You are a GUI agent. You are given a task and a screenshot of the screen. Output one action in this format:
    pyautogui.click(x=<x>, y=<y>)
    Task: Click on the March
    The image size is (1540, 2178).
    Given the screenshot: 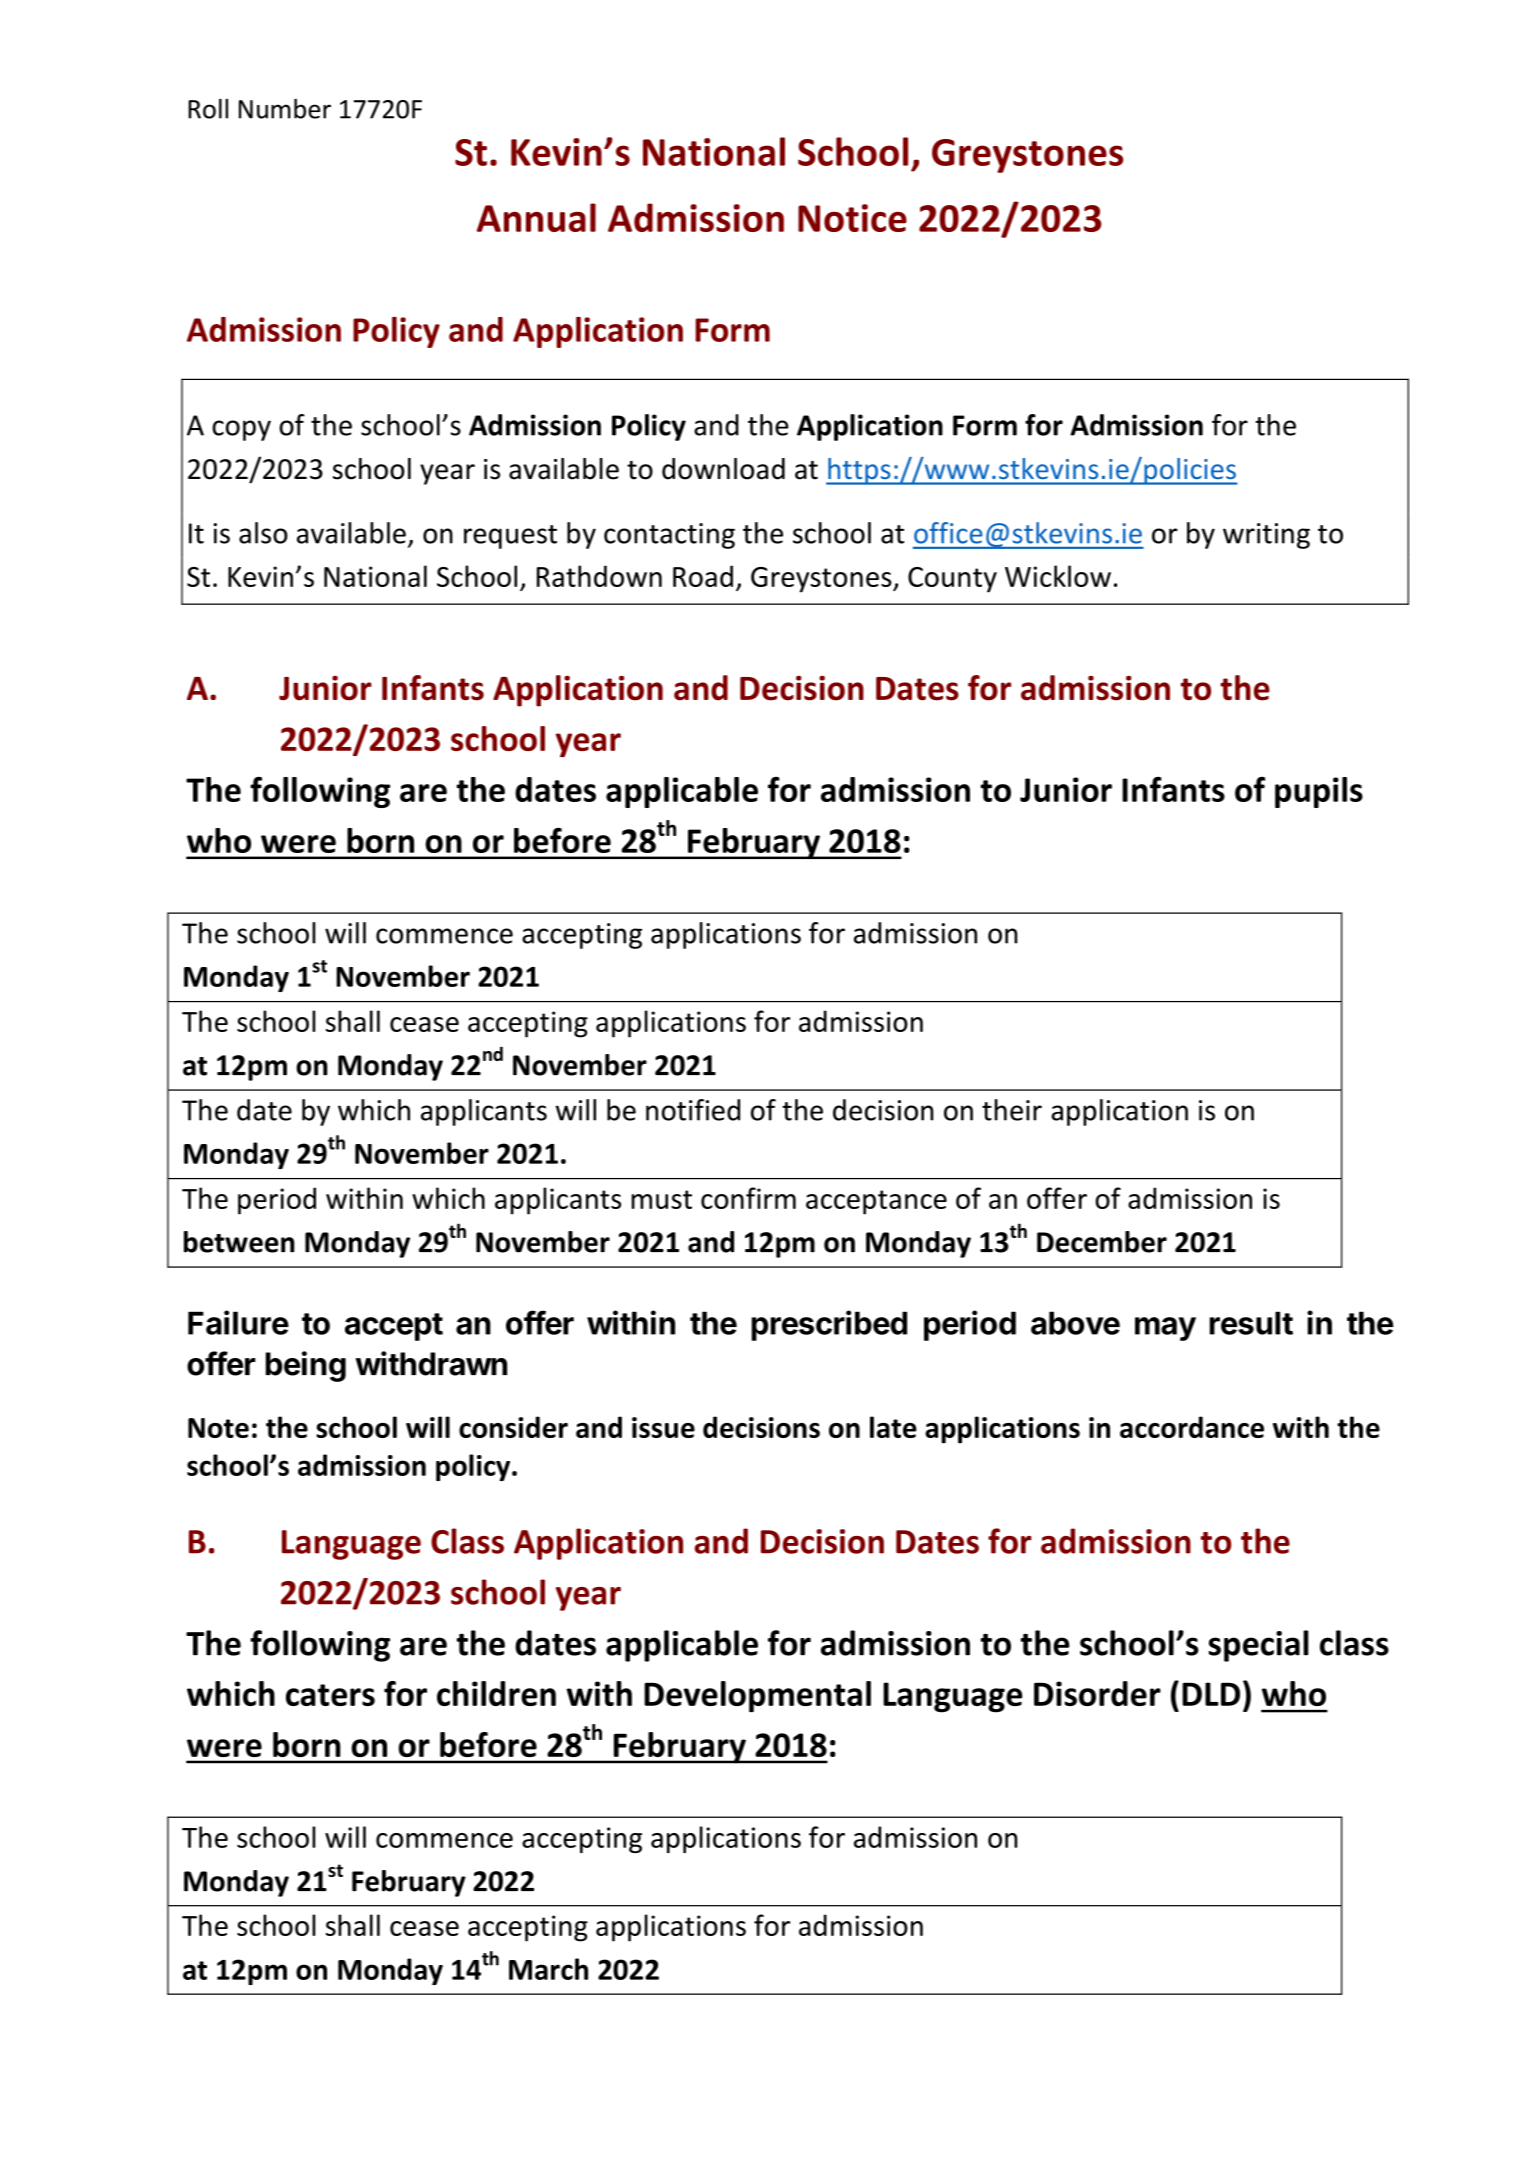 What is the action you would take?
    pyautogui.click(x=548, y=1969)
